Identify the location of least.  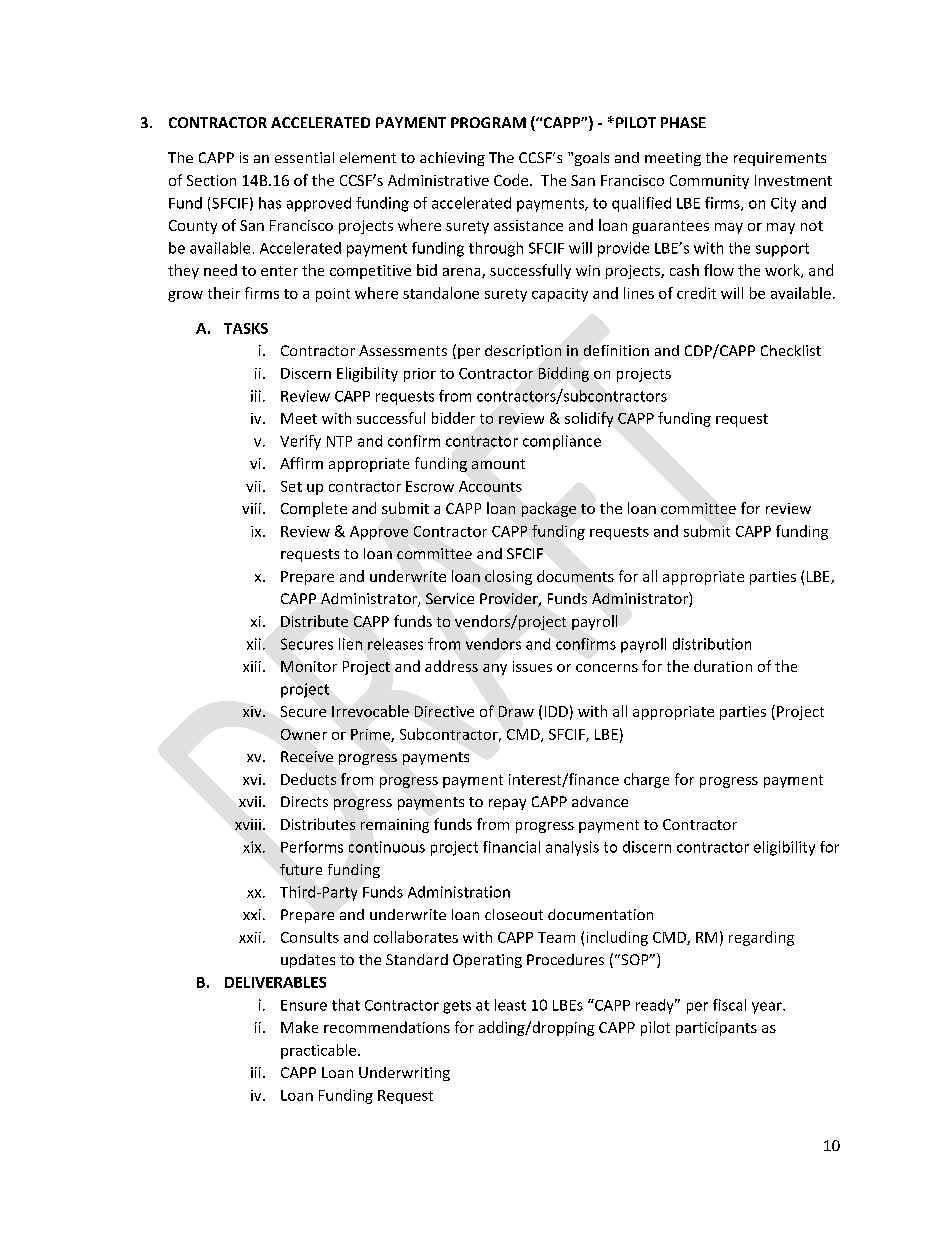
(510, 1005).
